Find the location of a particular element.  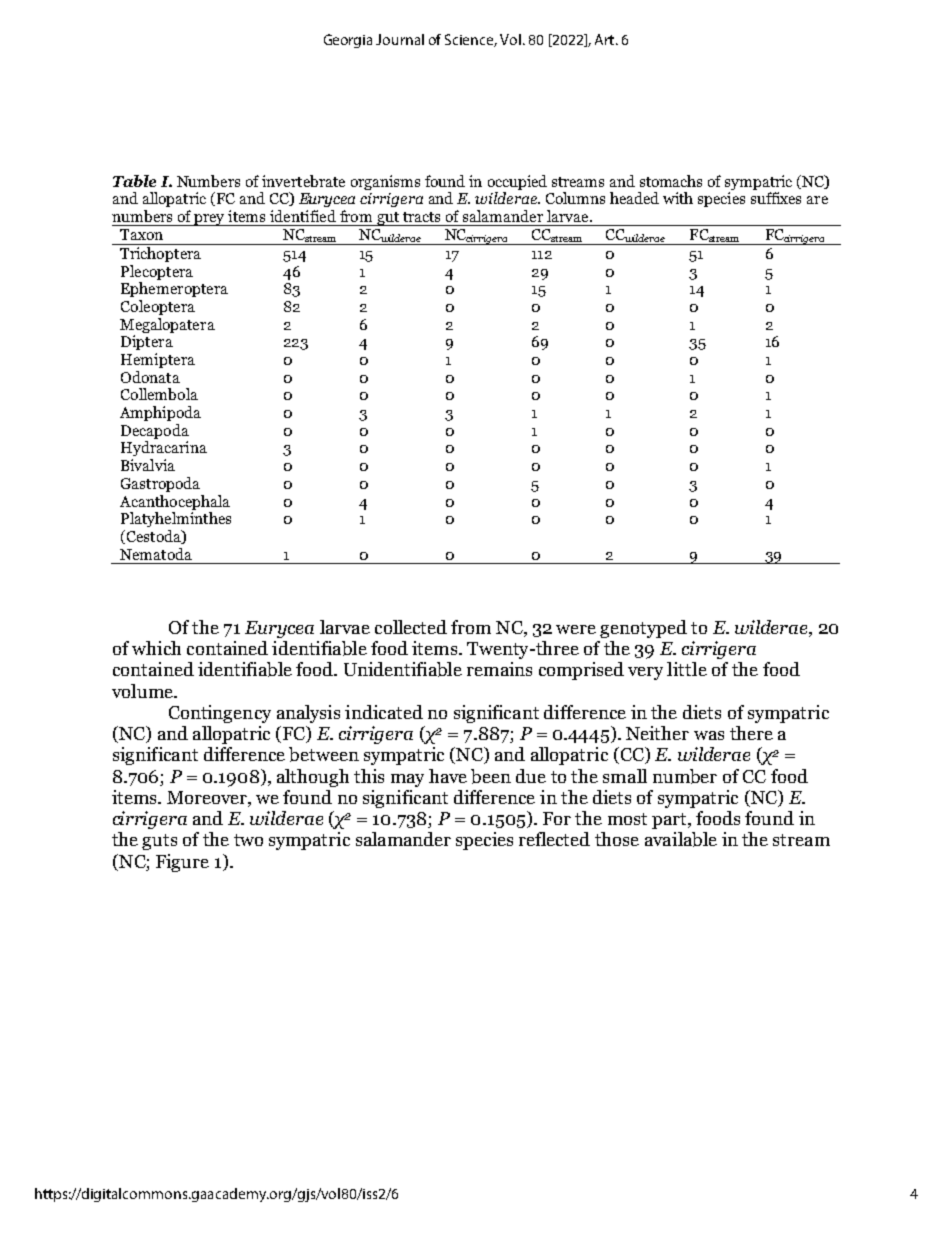

collected is located at coordinates (411, 627).
